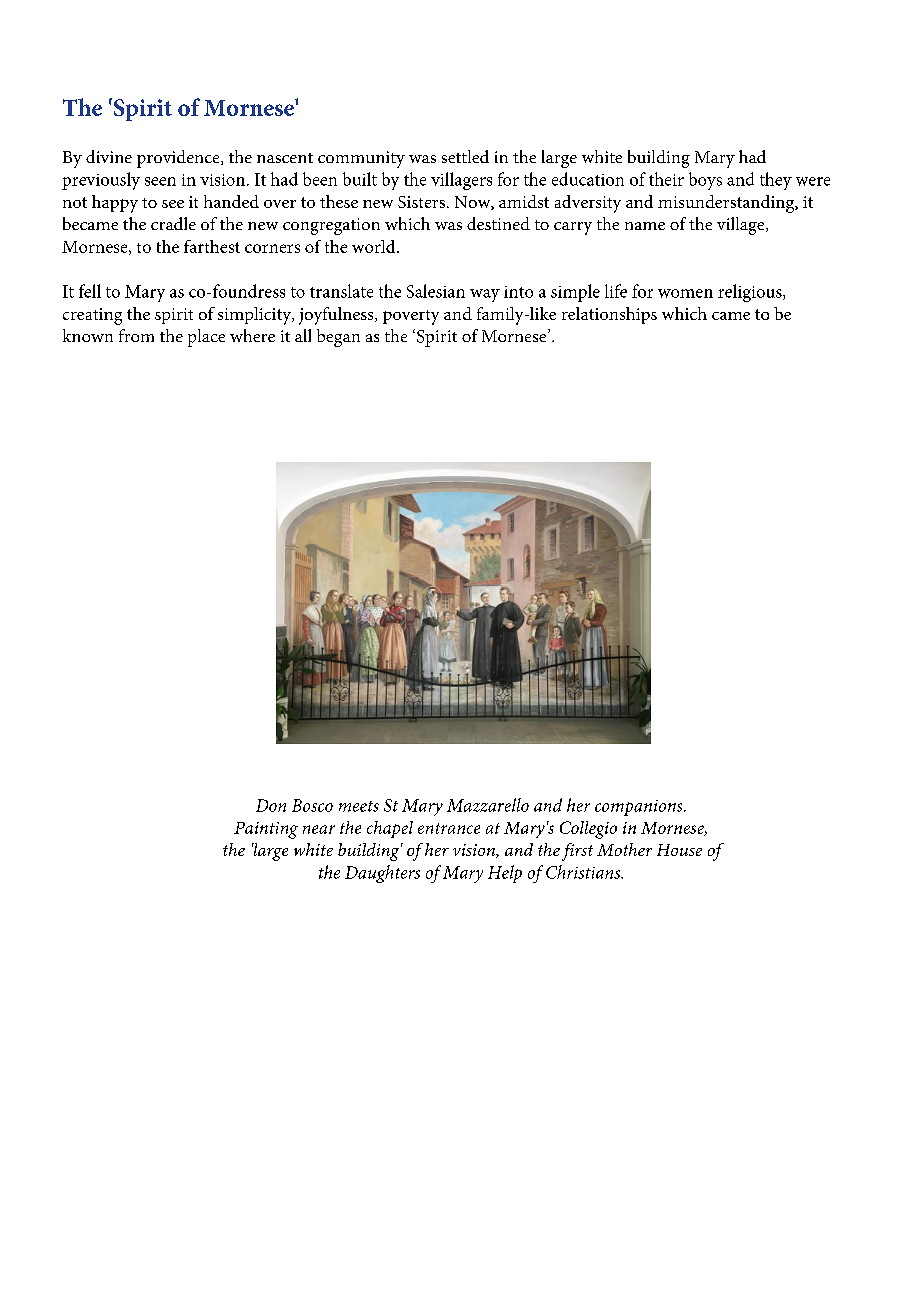 The width and height of the screenshot is (924, 1308). What do you see at coordinates (271, 805) in the screenshot?
I see `Don` at bounding box center [271, 805].
